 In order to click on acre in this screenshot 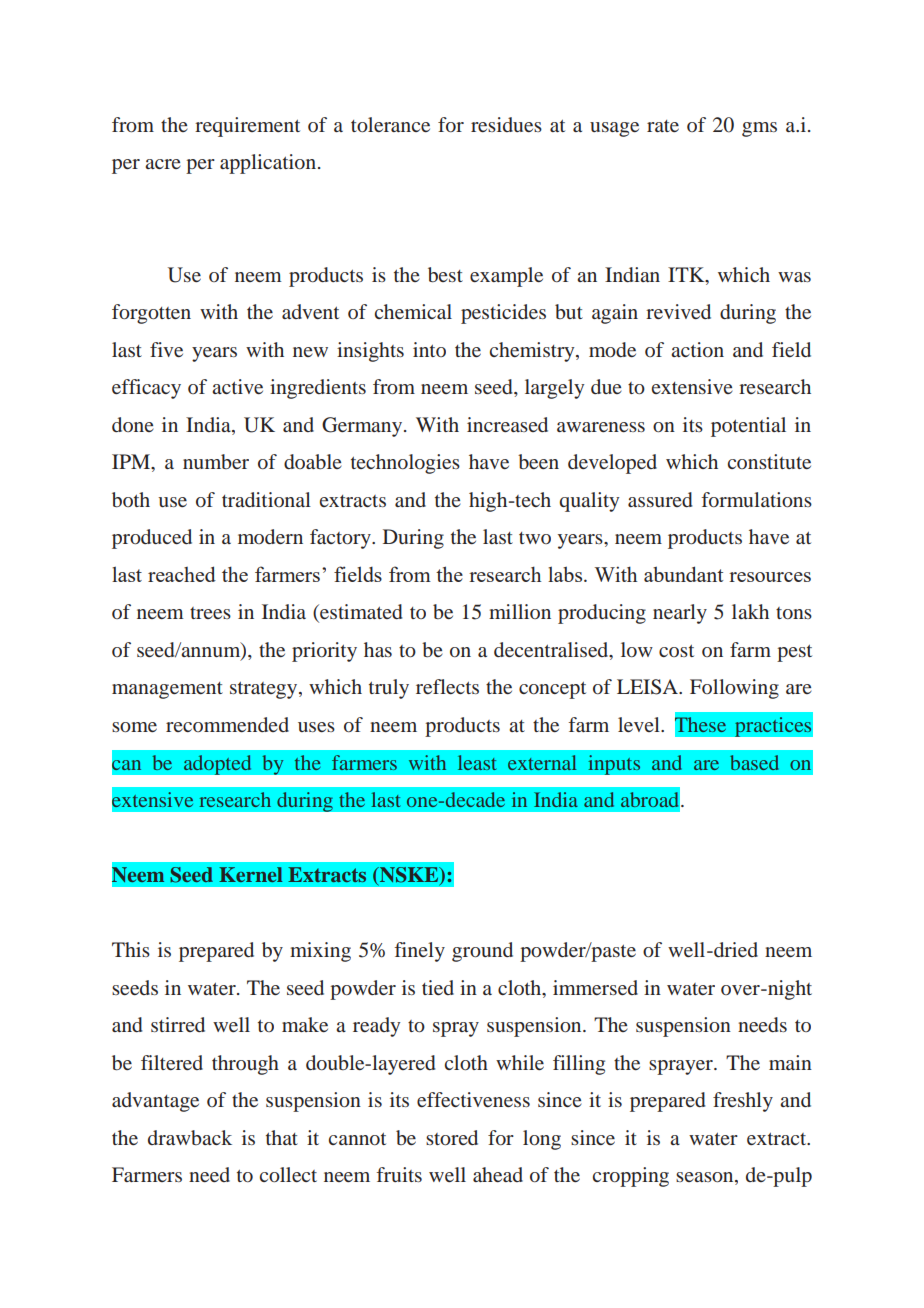, I will do `click(163, 164)`.
